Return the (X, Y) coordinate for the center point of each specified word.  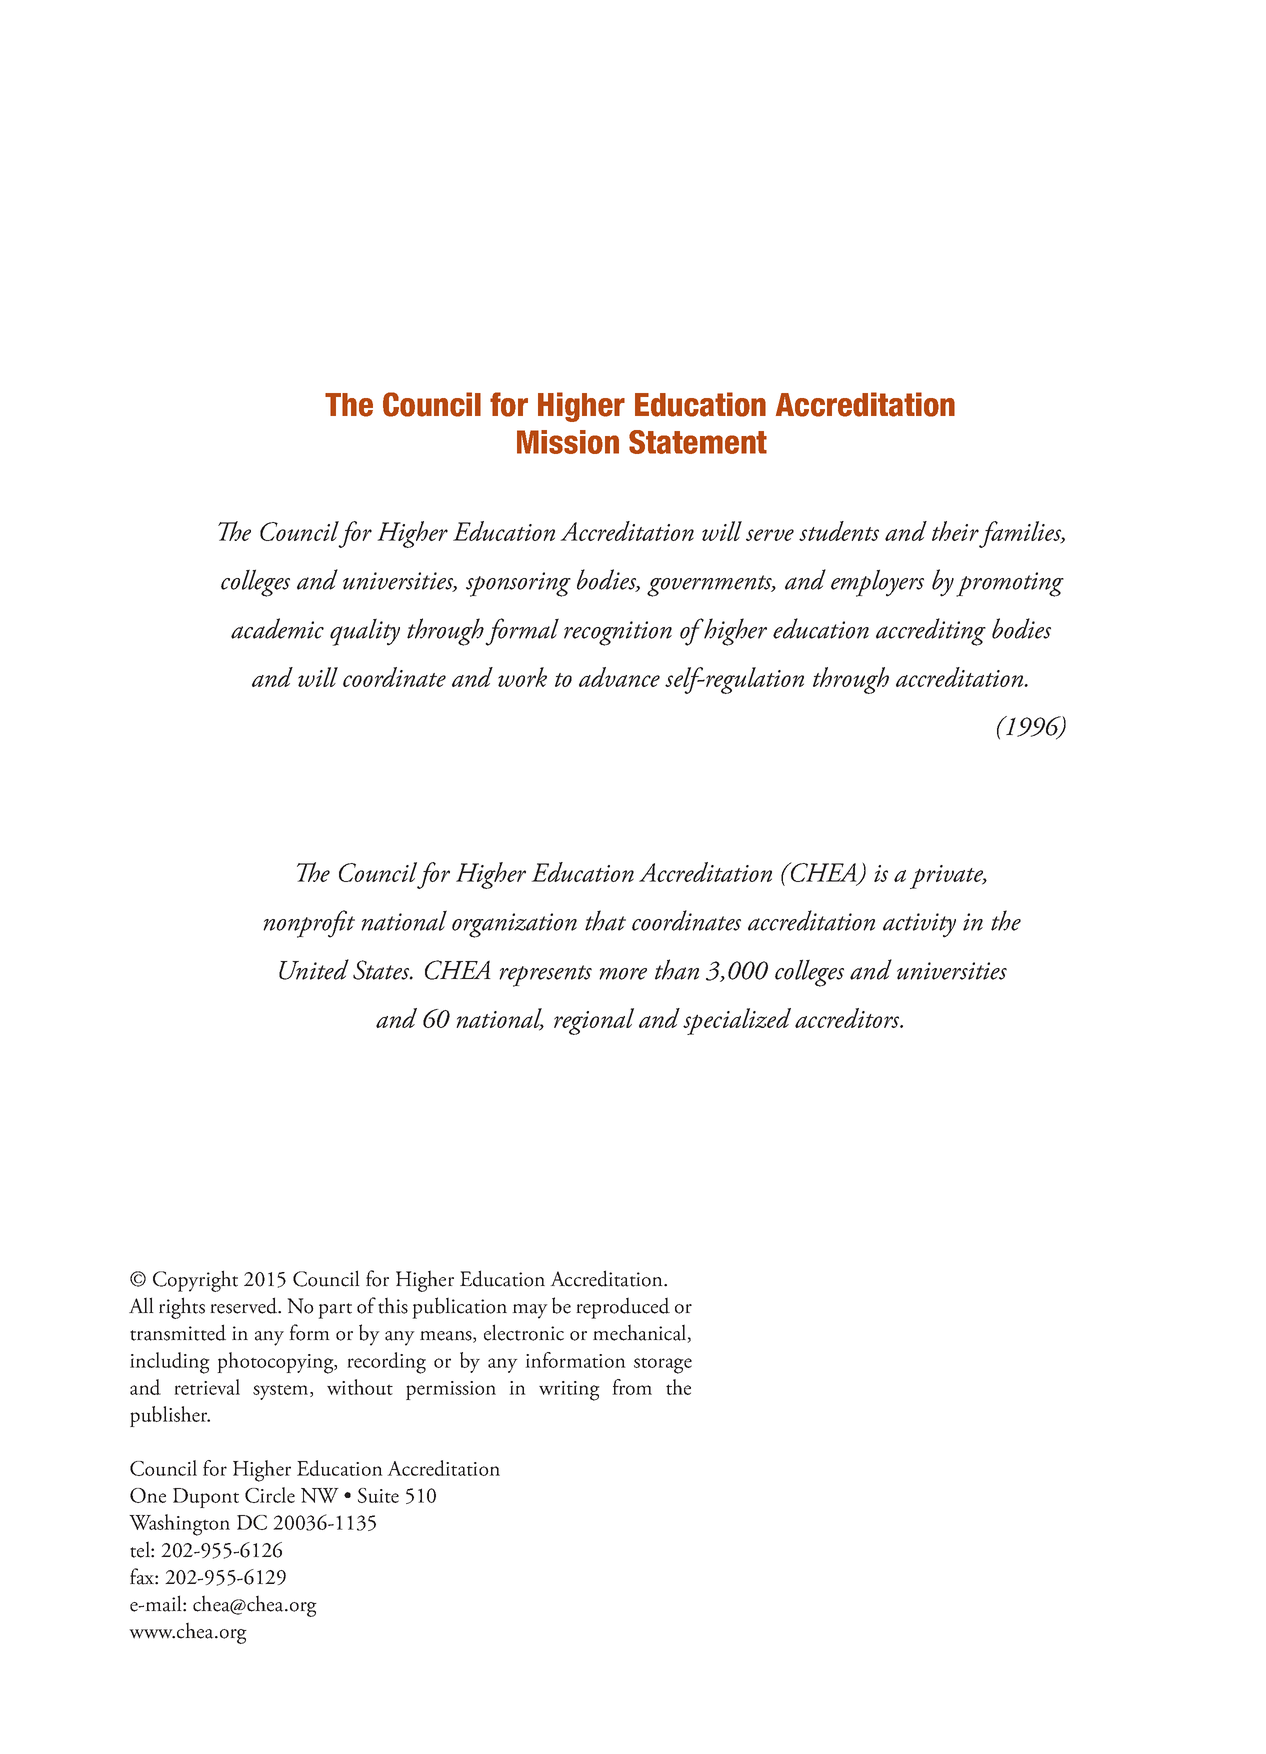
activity (919, 925)
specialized (737, 1021)
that (605, 920)
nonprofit (309, 924)
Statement (698, 442)
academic (277, 628)
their (955, 531)
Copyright (195, 1281)
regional (594, 1021)
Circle (270, 1495)
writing (569, 1391)
